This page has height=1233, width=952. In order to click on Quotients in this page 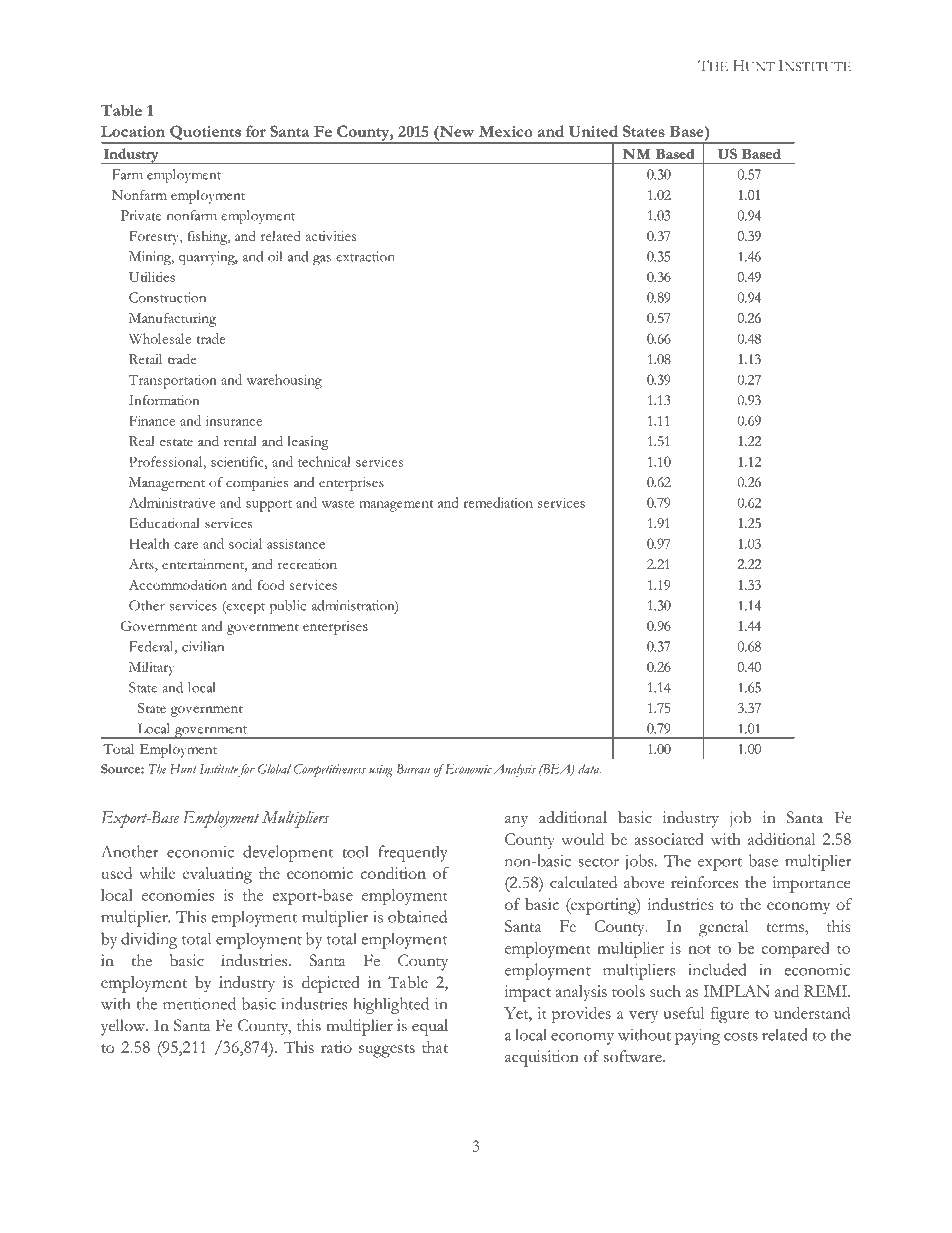, I will do `click(205, 133)`.
